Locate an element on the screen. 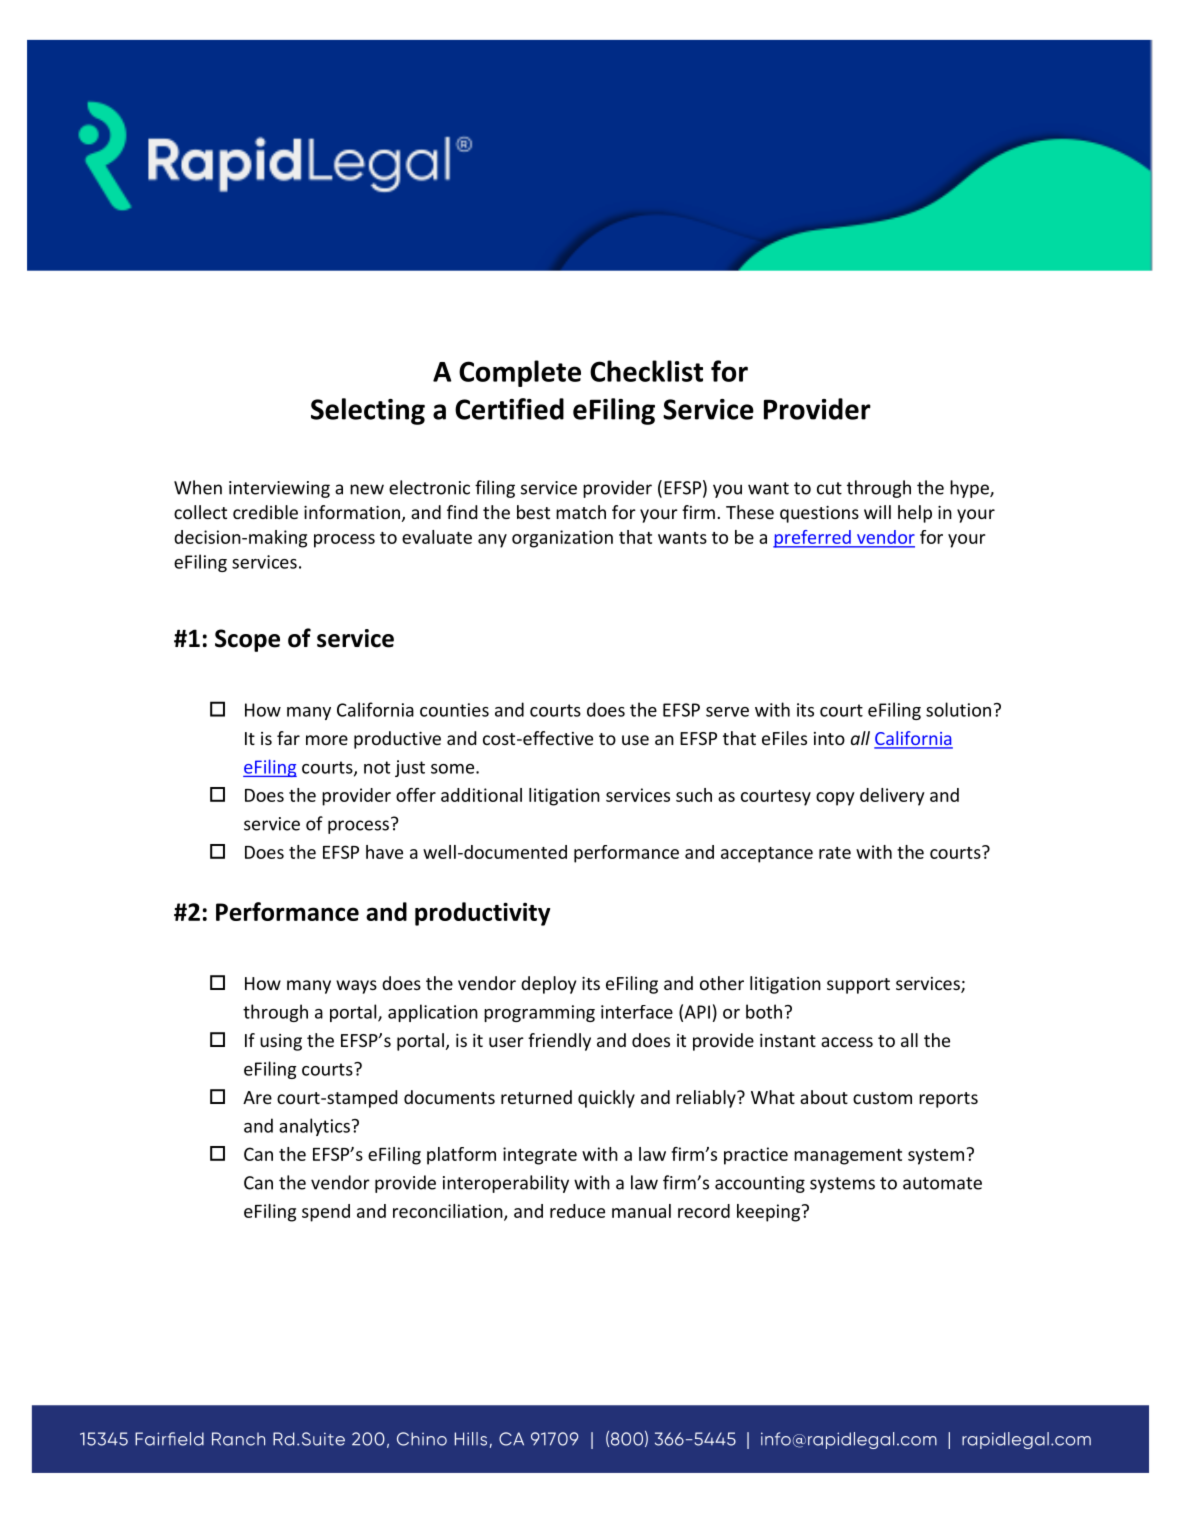  solution is located at coordinates (958, 709).
